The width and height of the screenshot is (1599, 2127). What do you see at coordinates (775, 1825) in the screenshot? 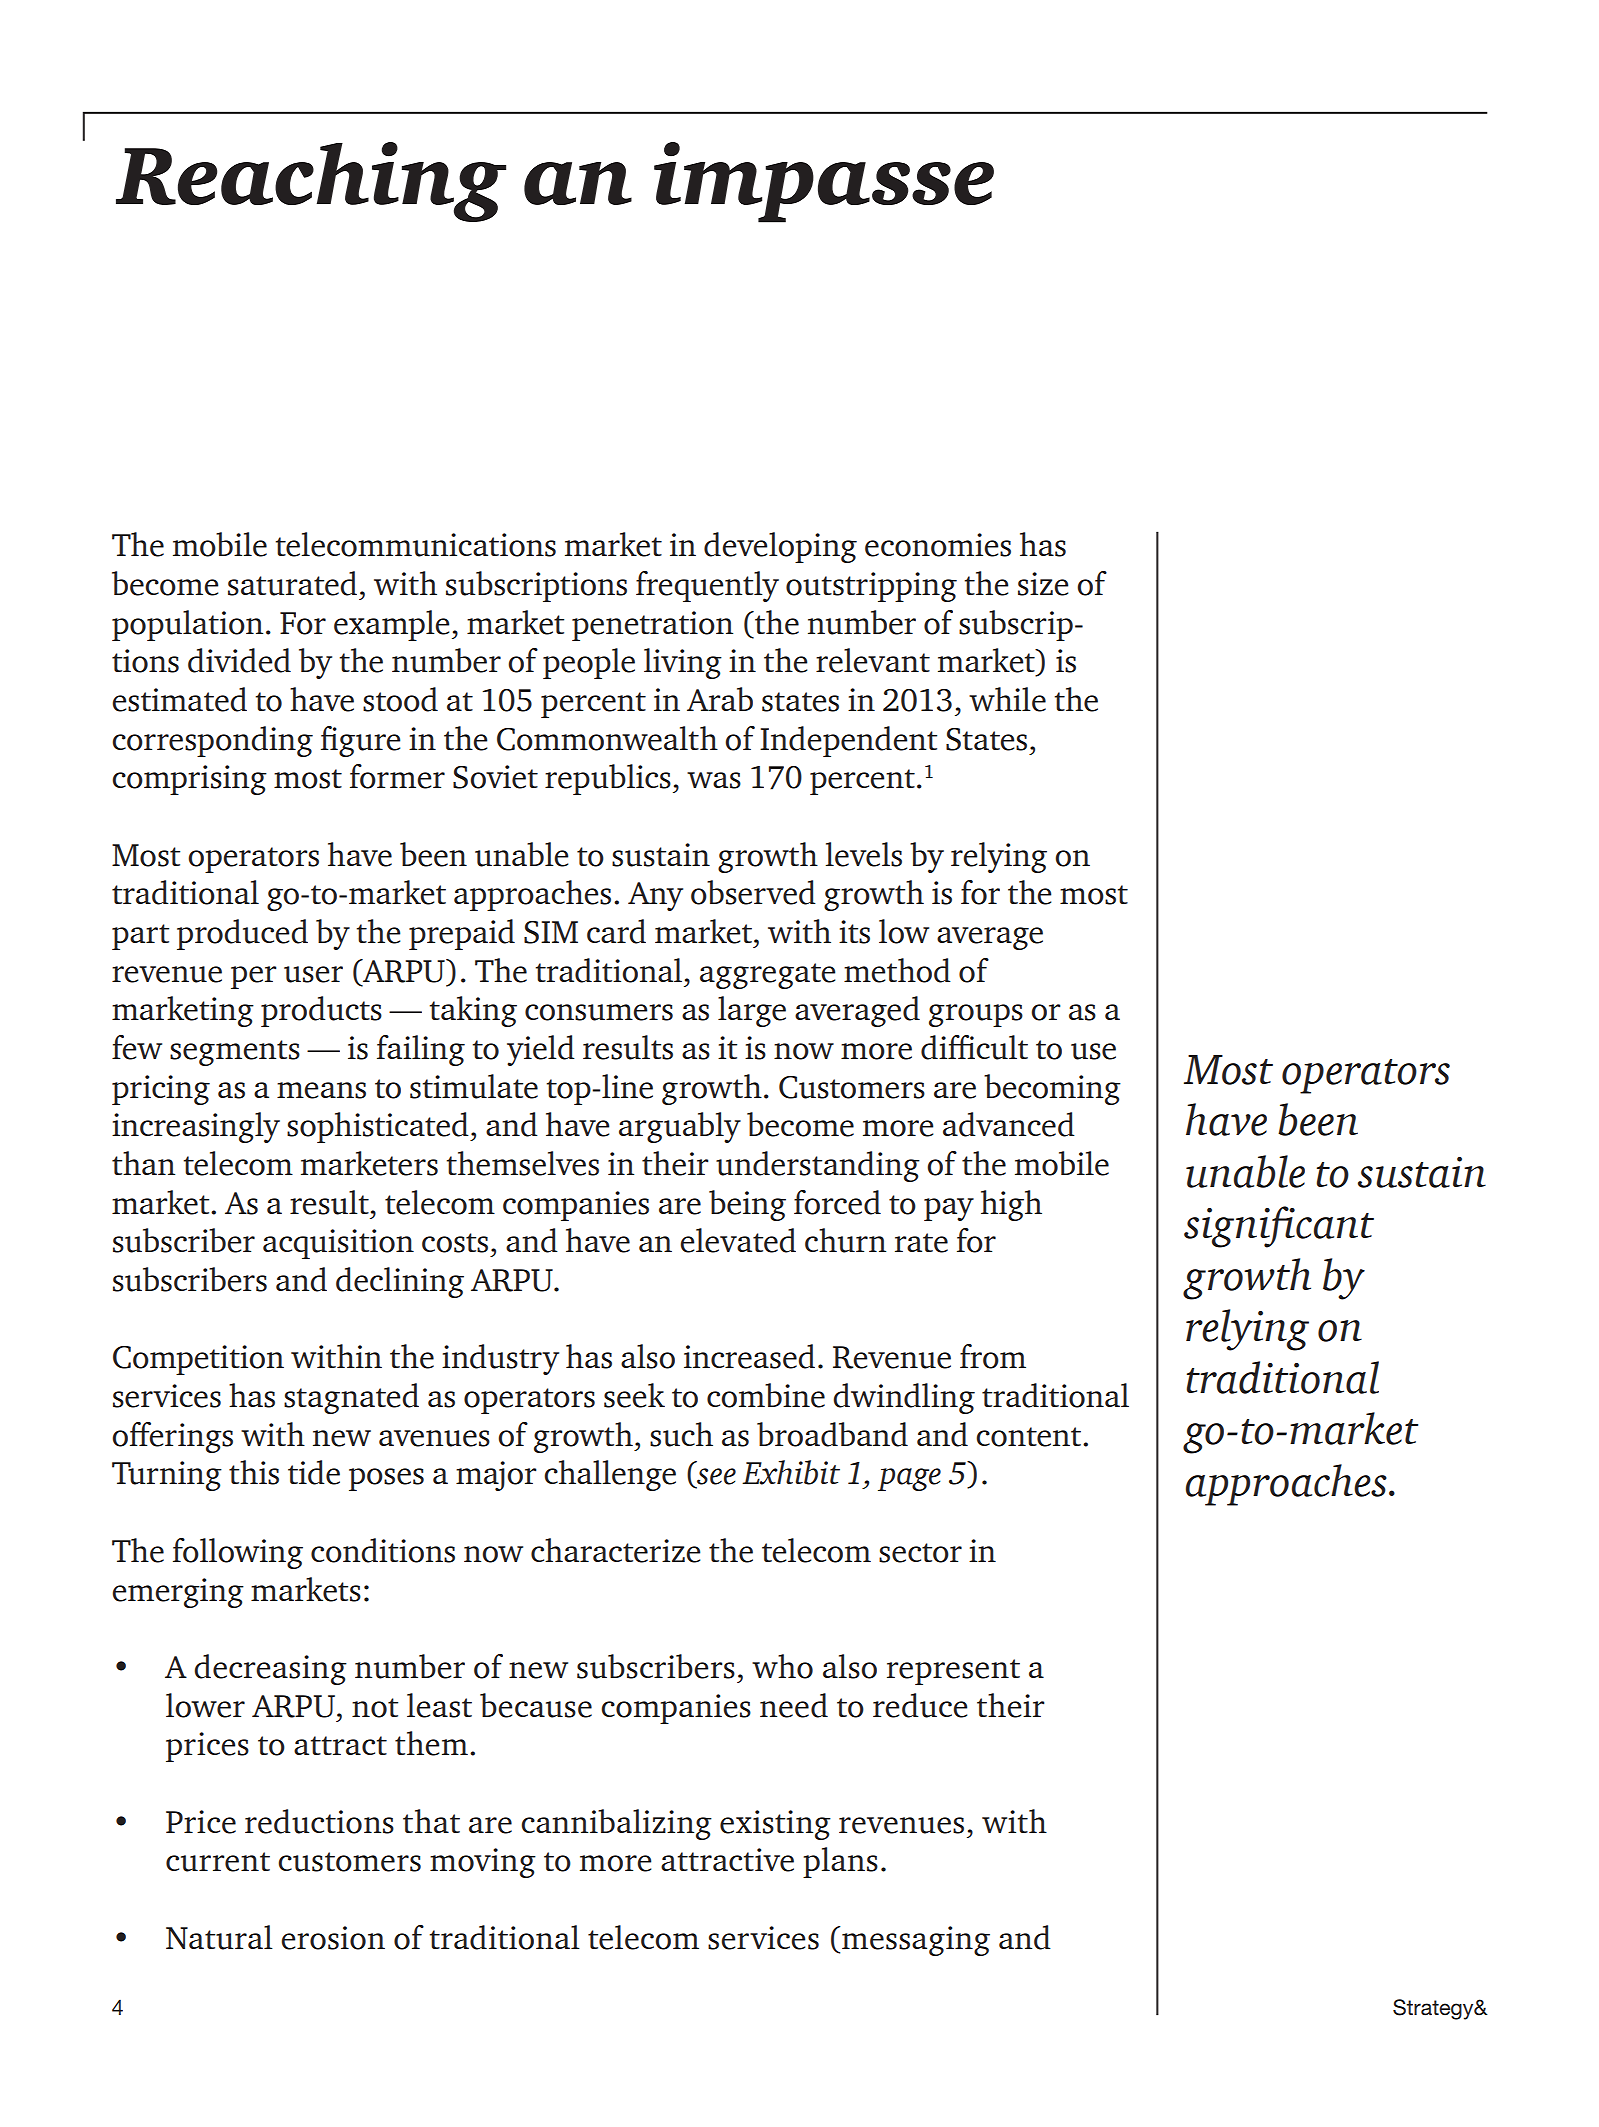
I see `existing` at bounding box center [775, 1825].
